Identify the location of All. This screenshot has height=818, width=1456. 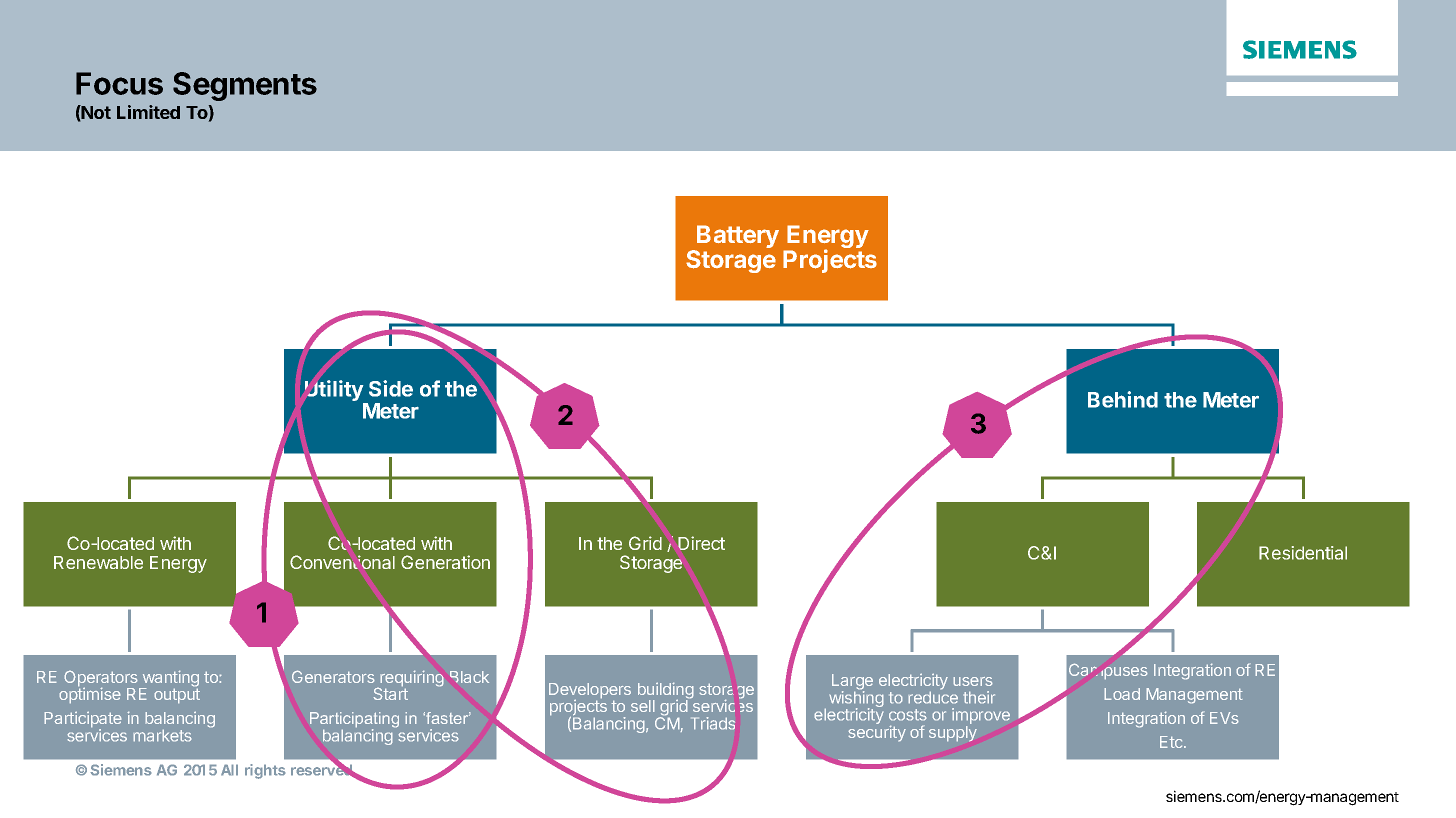
(229, 770).
